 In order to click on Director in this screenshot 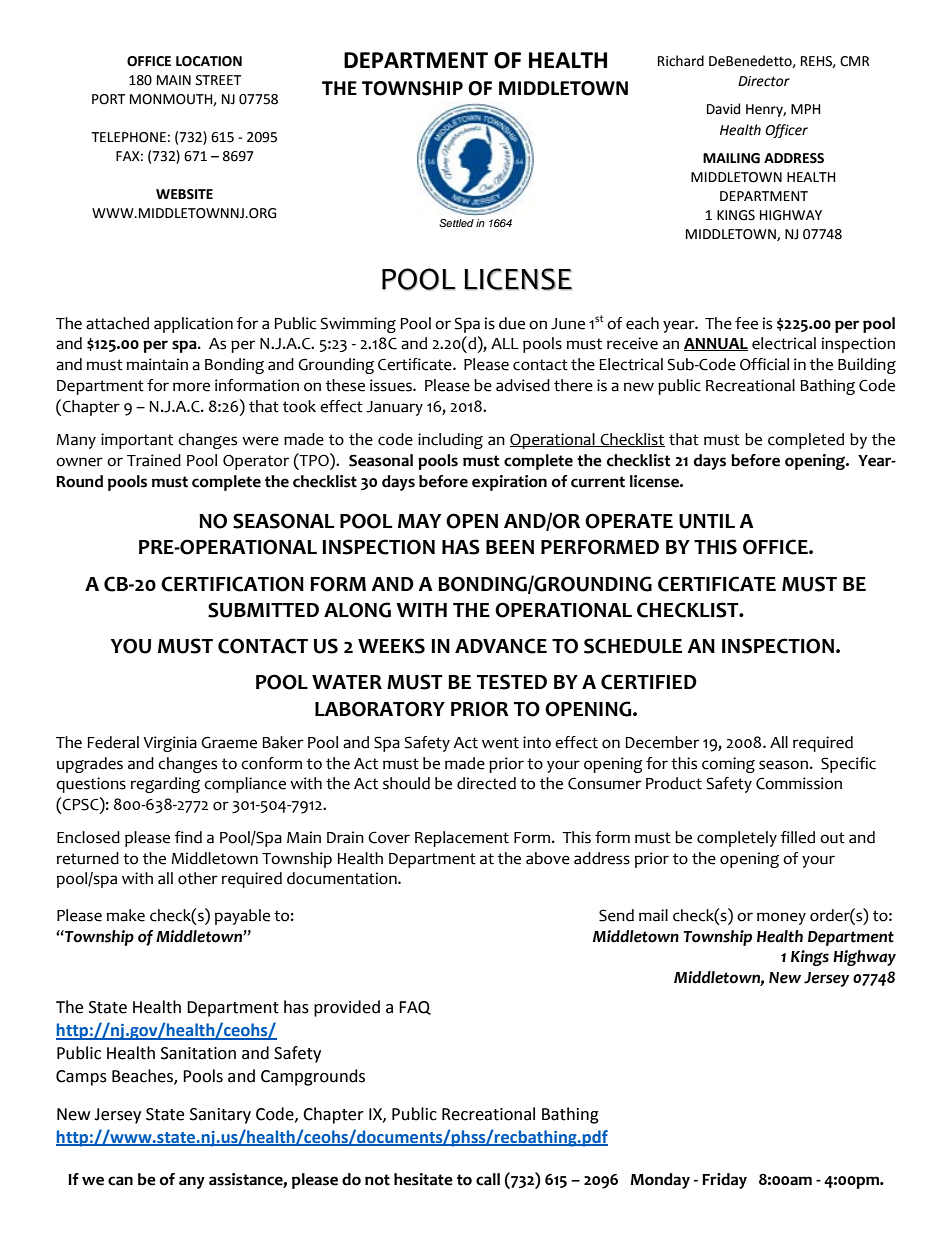, I will do `click(764, 81)`.
